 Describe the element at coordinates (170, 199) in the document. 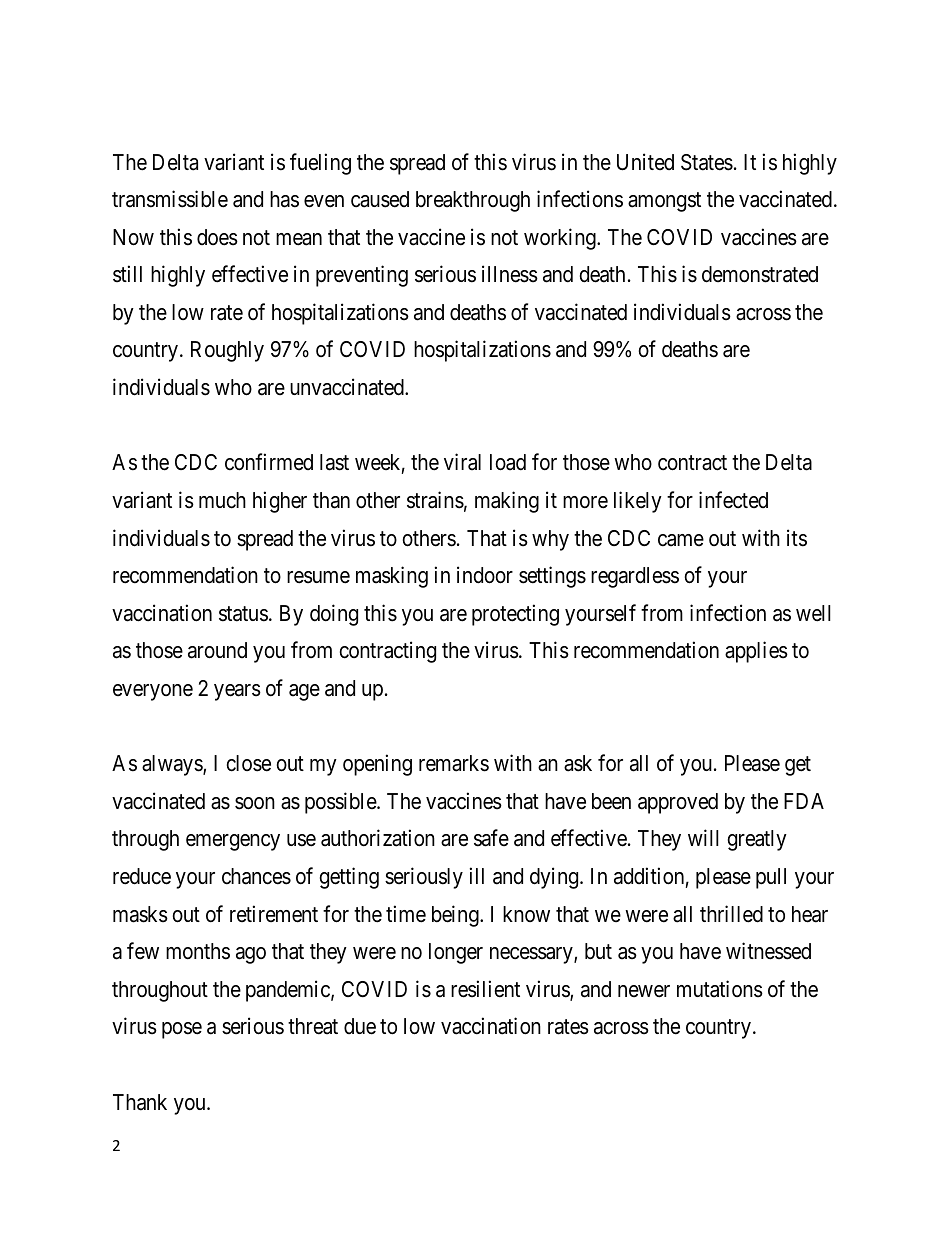

I see `transmissible` at that location.
